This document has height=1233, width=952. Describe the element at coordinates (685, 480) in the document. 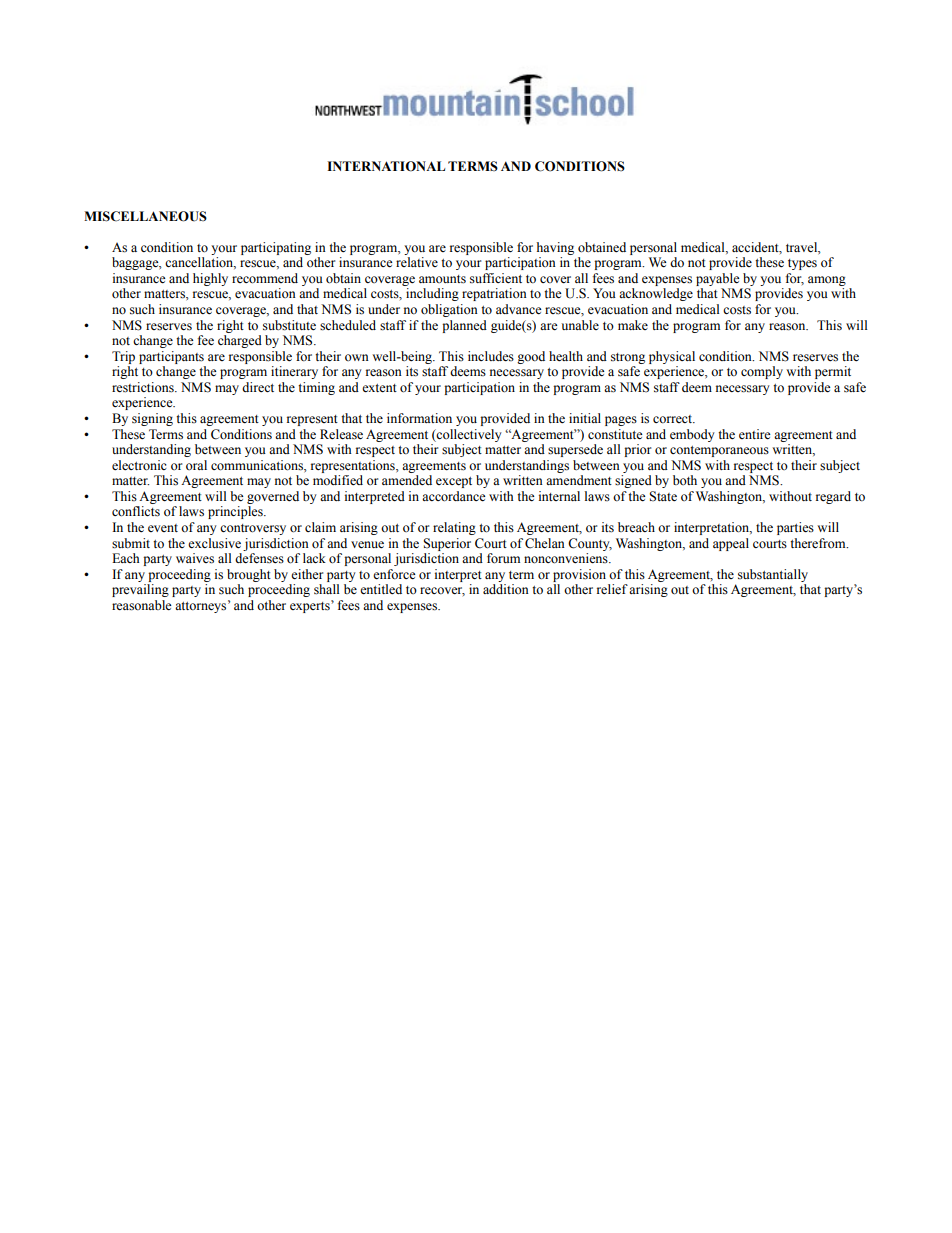

I see `both` at that location.
